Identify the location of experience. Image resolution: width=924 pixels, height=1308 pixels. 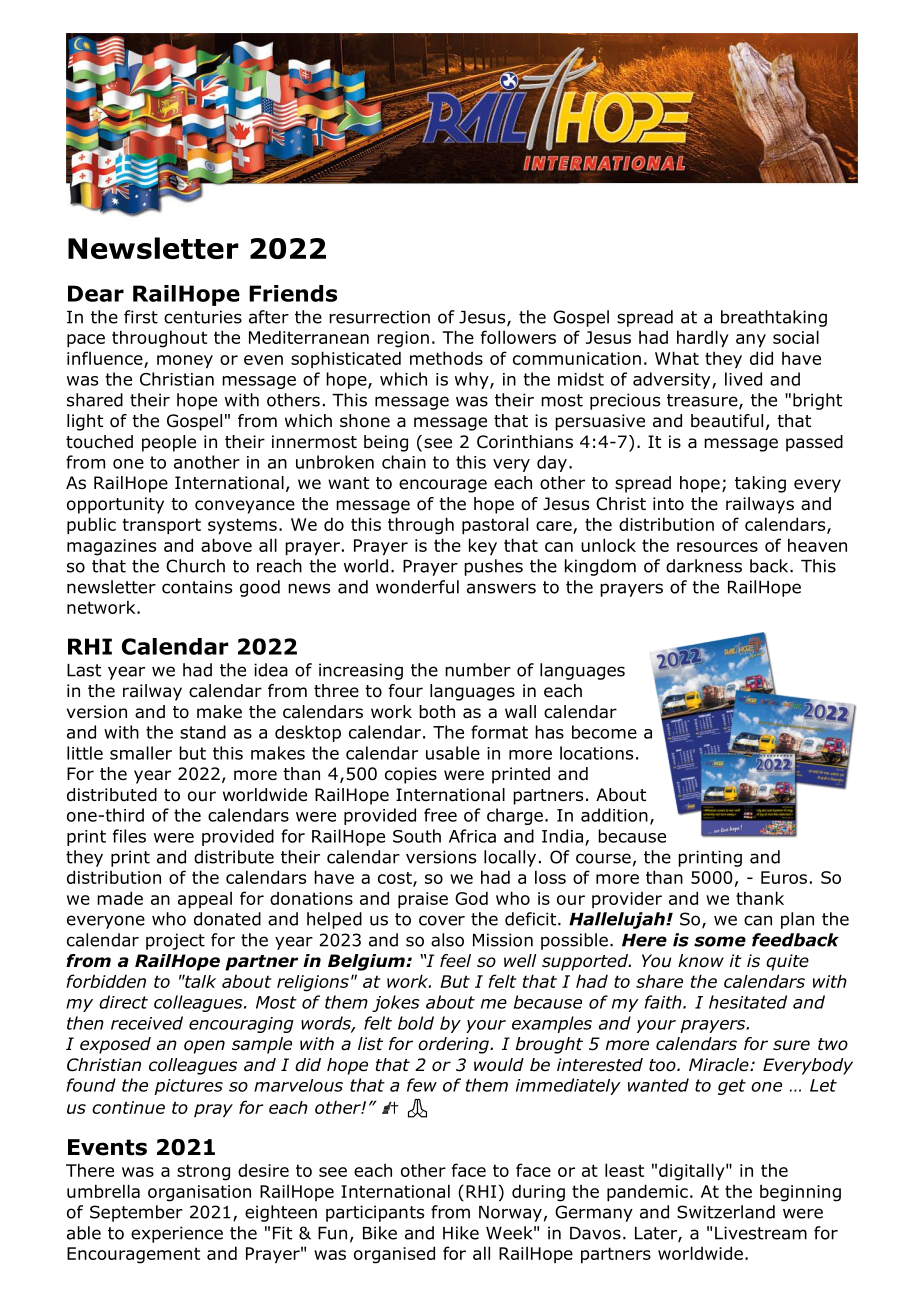
(177, 1234).
